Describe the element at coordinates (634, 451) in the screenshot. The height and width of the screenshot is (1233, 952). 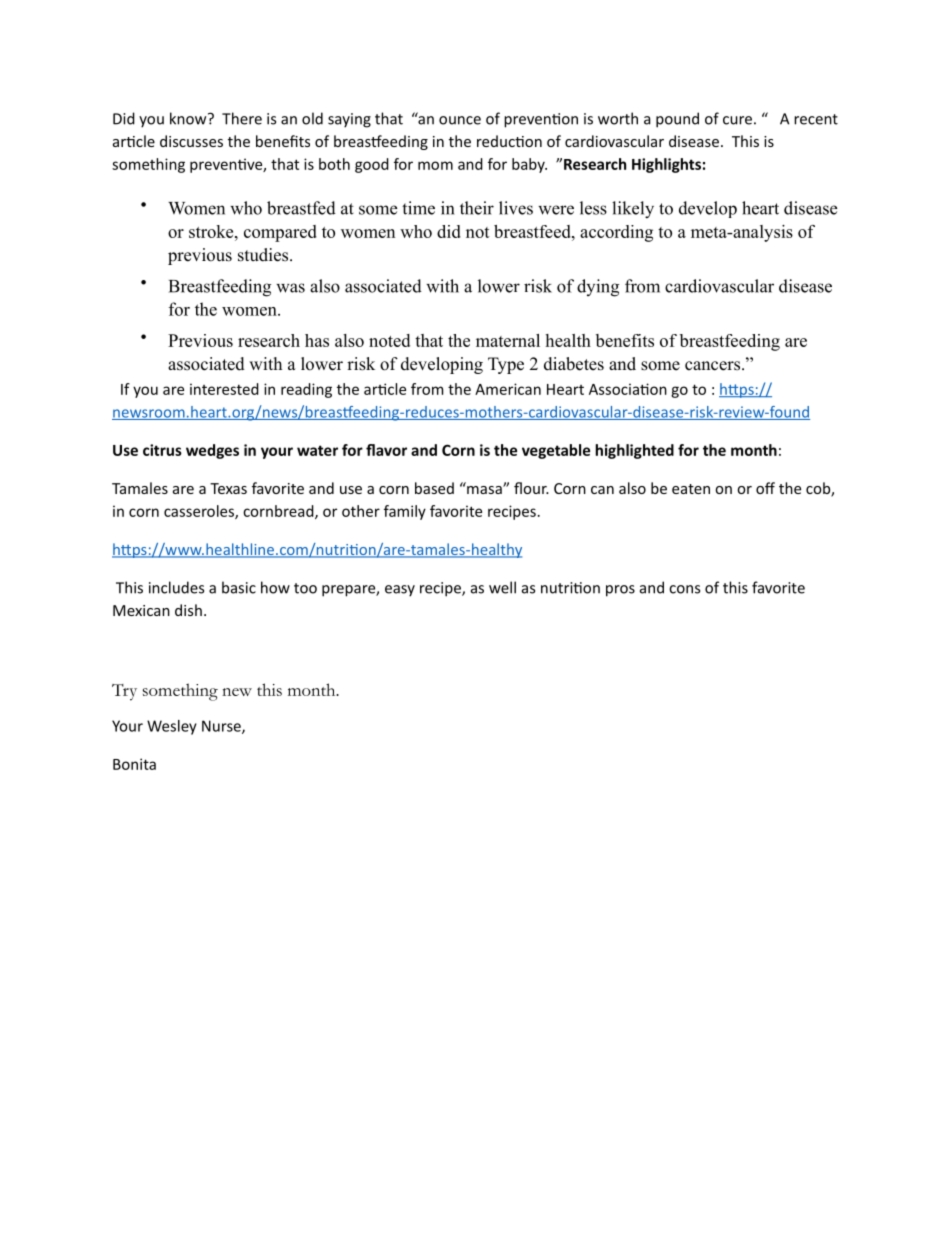
I see `highlighted` at that location.
